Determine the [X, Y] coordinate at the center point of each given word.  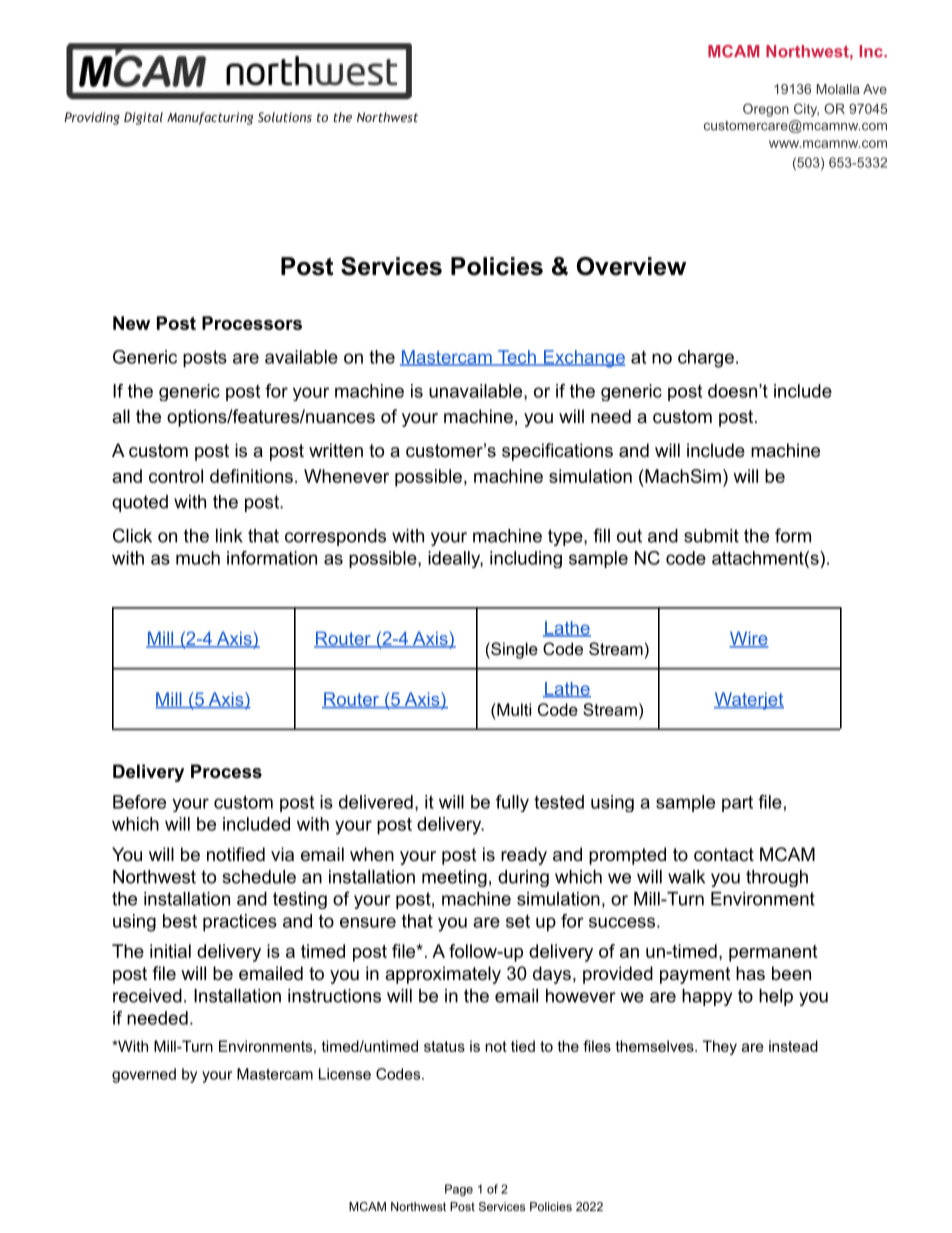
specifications [557, 452]
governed [144, 1075]
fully [512, 803]
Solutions [285, 117]
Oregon [766, 110]
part [737, 803]
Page [459, 1190]
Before [139, 802]
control [176, 476]
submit [711, 536]
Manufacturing [210, 118]
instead [793, 1046]
